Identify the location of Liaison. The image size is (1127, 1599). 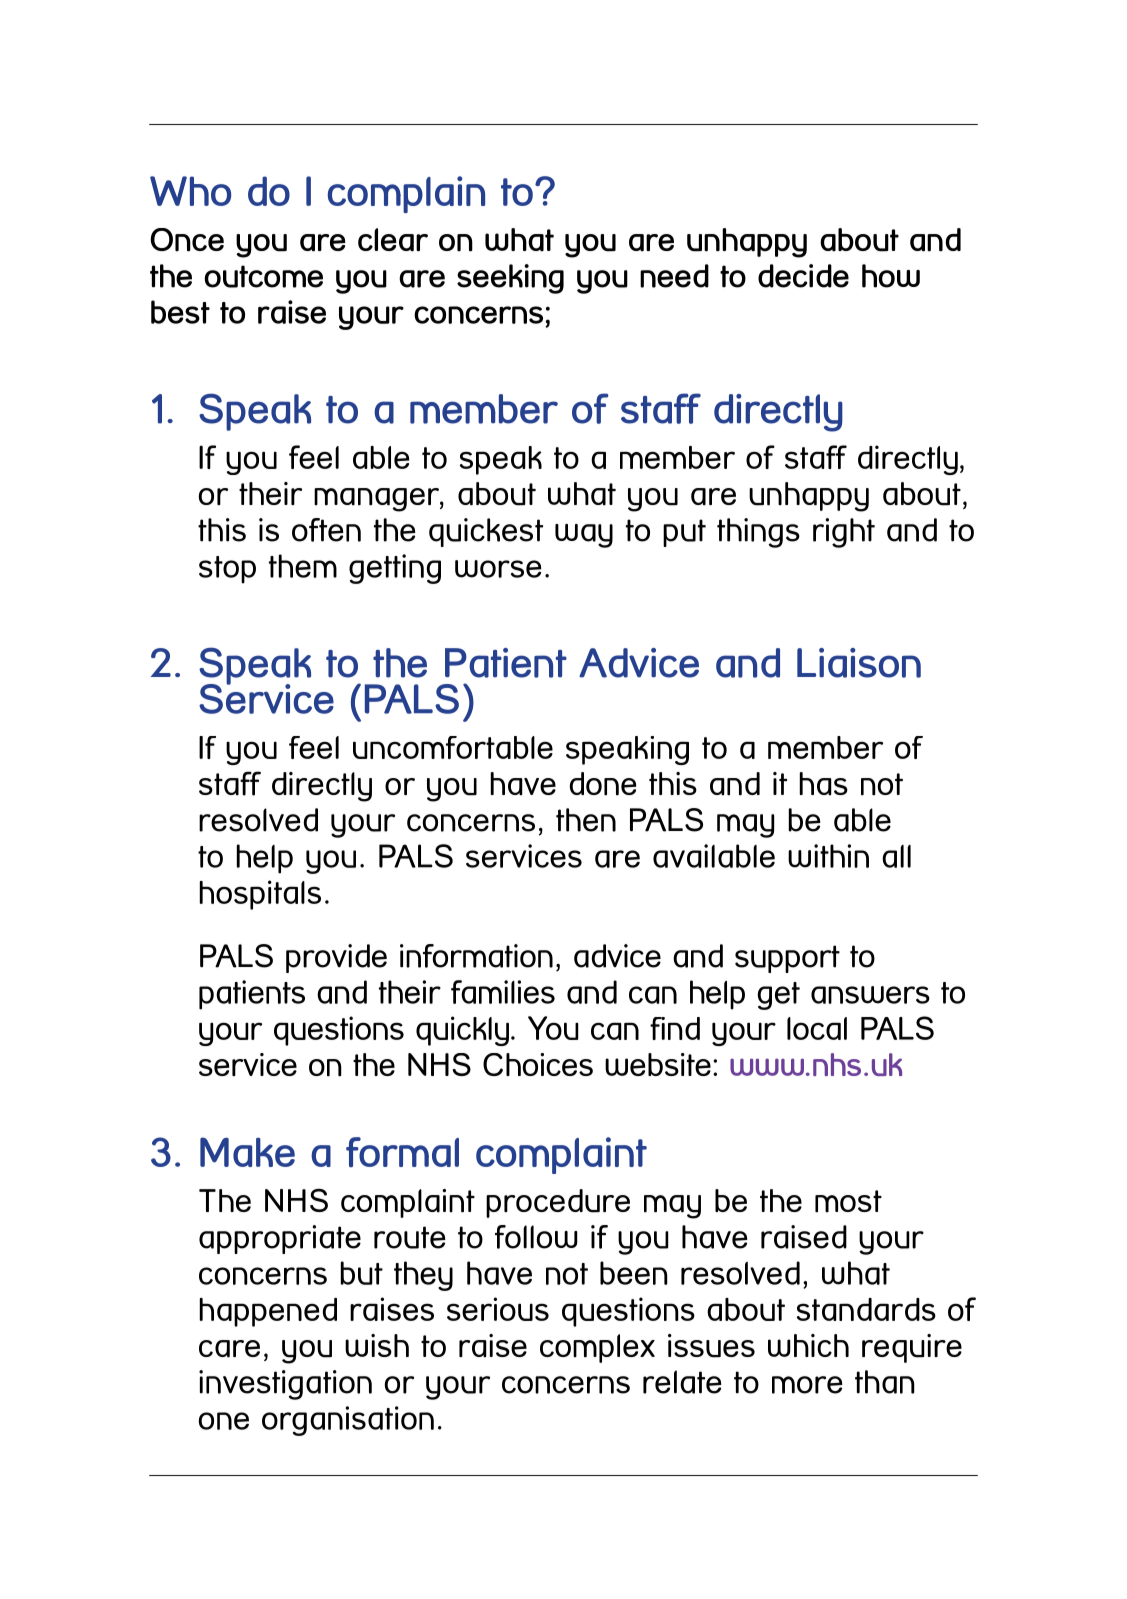
(859, 663).
